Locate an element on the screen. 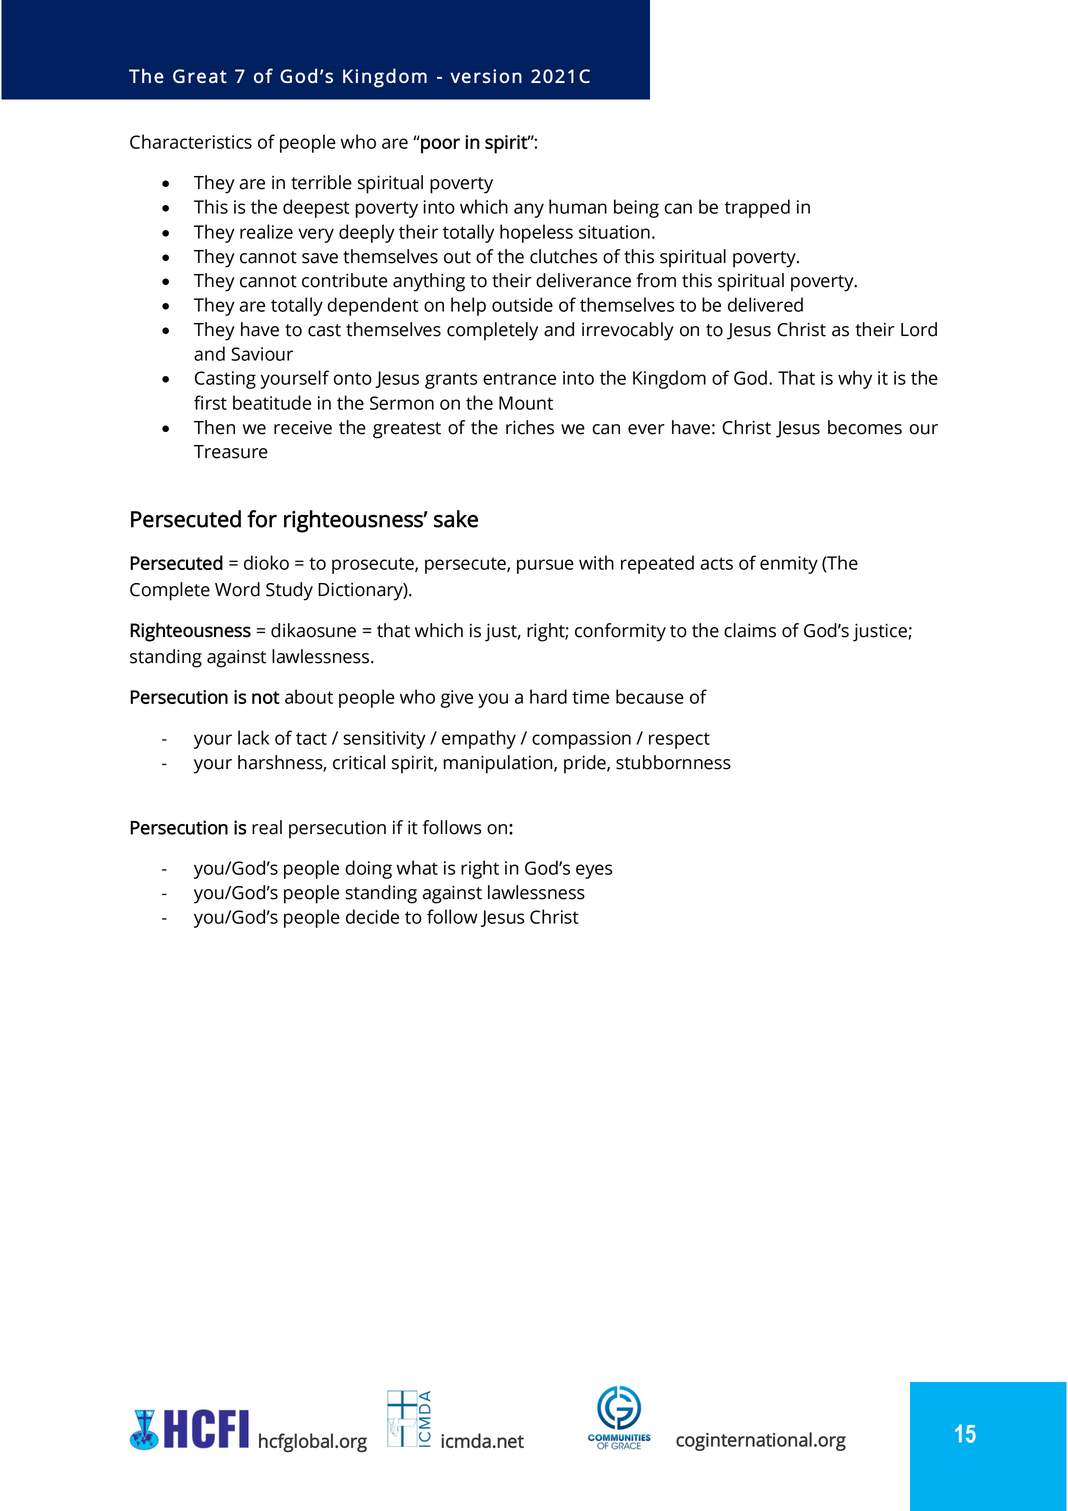  trapped is located at coordinates (757, 208).
